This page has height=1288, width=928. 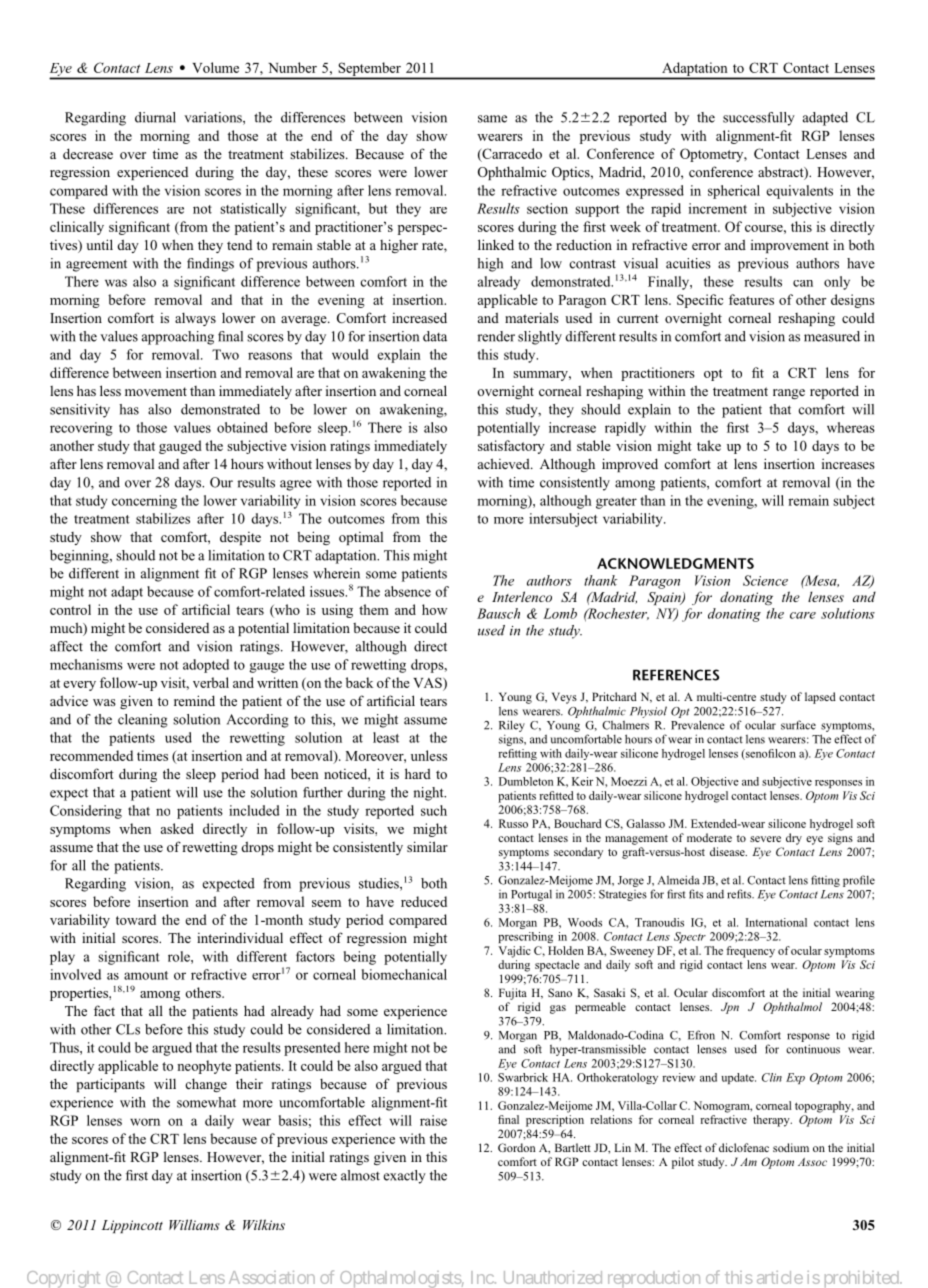 I want to click on severe, so click(x=765, y=839).
